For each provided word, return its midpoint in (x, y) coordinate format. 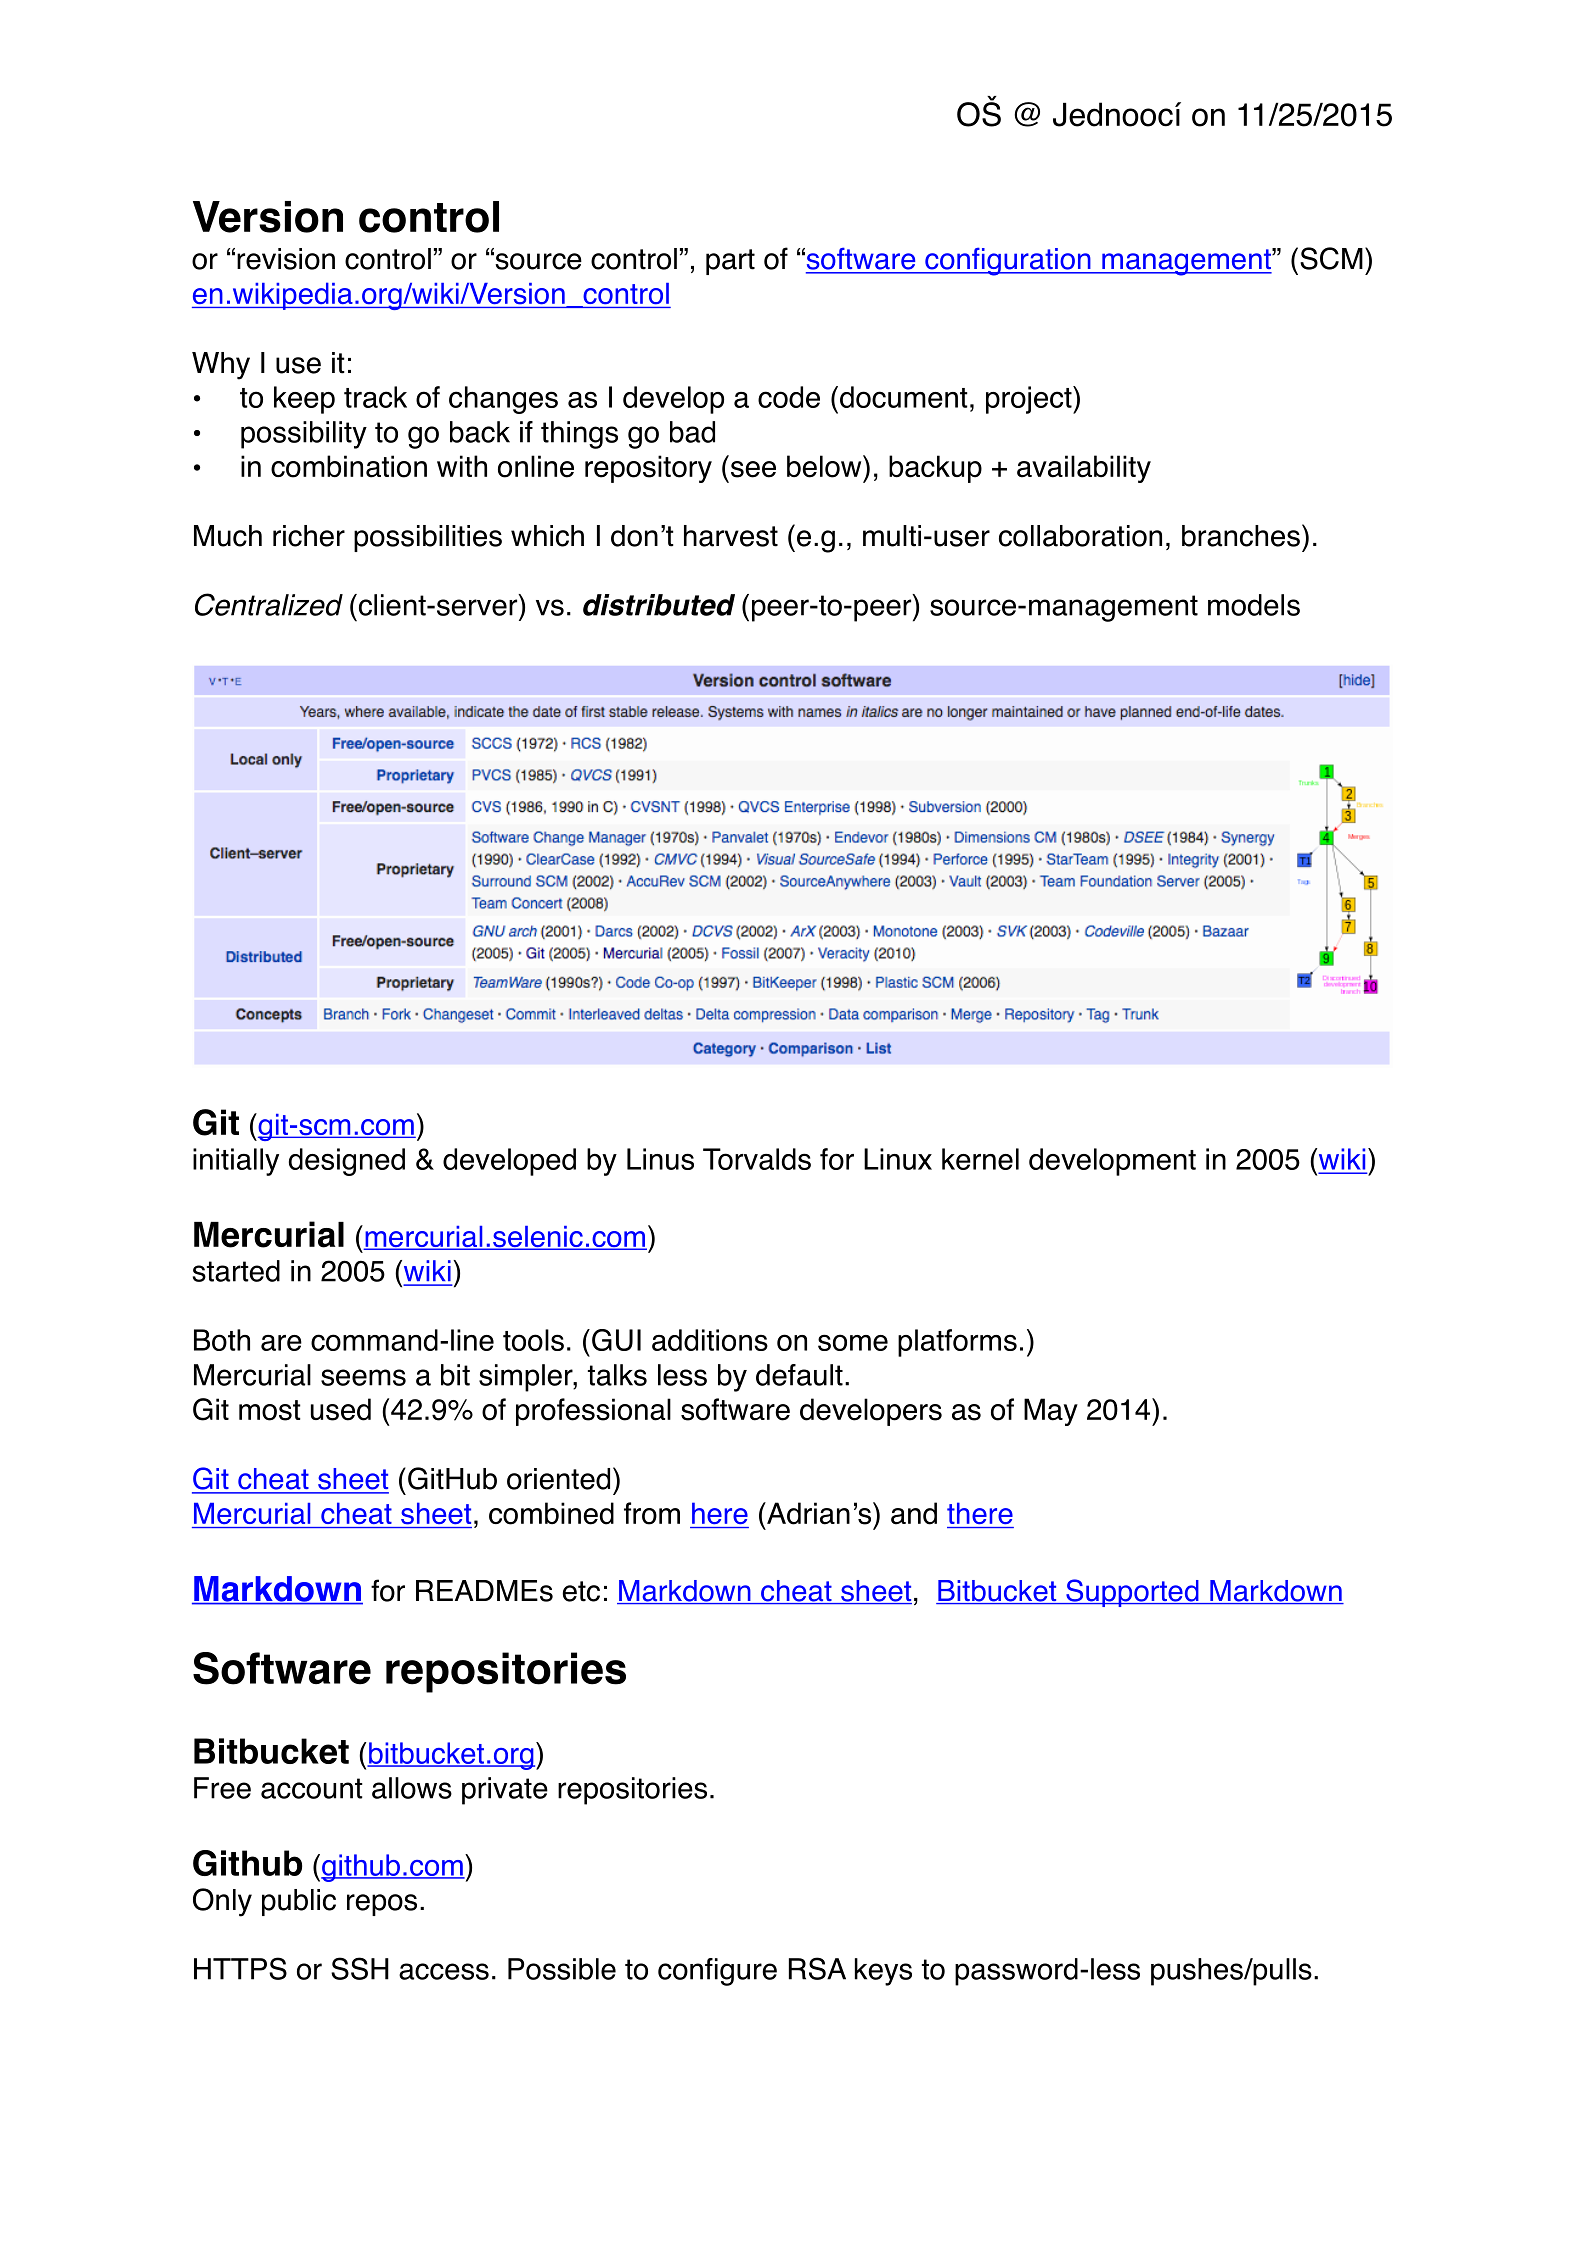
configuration (1008, 261)
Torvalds (757, 1159)
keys (883, 1972)
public (299, 1902)
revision (286, 259)
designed (347, 1162)
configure (717, 1972)
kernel (980, 1159)
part (730, 262)
